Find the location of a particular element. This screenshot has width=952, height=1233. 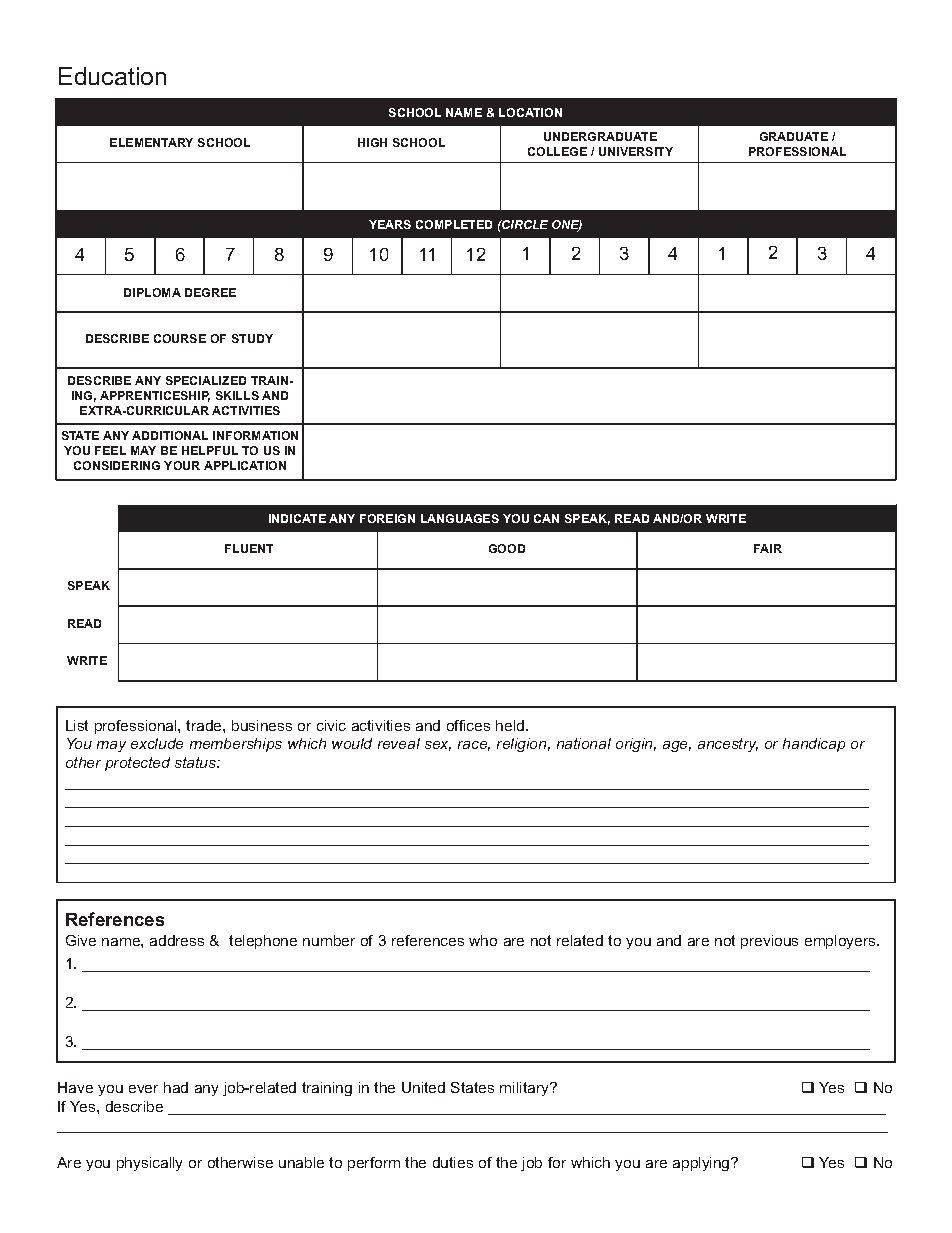

ELEMENTARY is located at coordinates (151, 142).
